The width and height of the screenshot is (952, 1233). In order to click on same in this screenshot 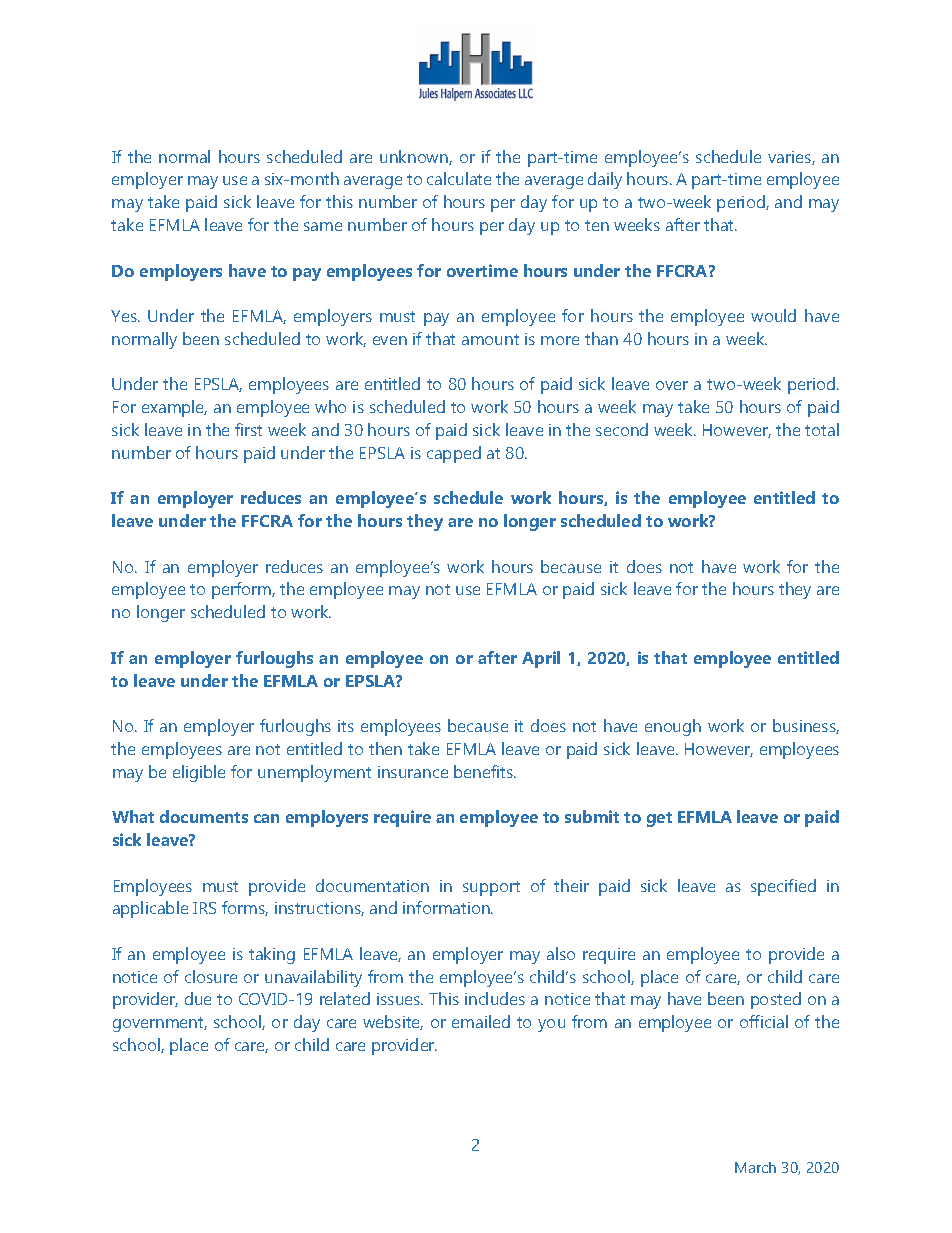, I will do `click(323, 226)`.
